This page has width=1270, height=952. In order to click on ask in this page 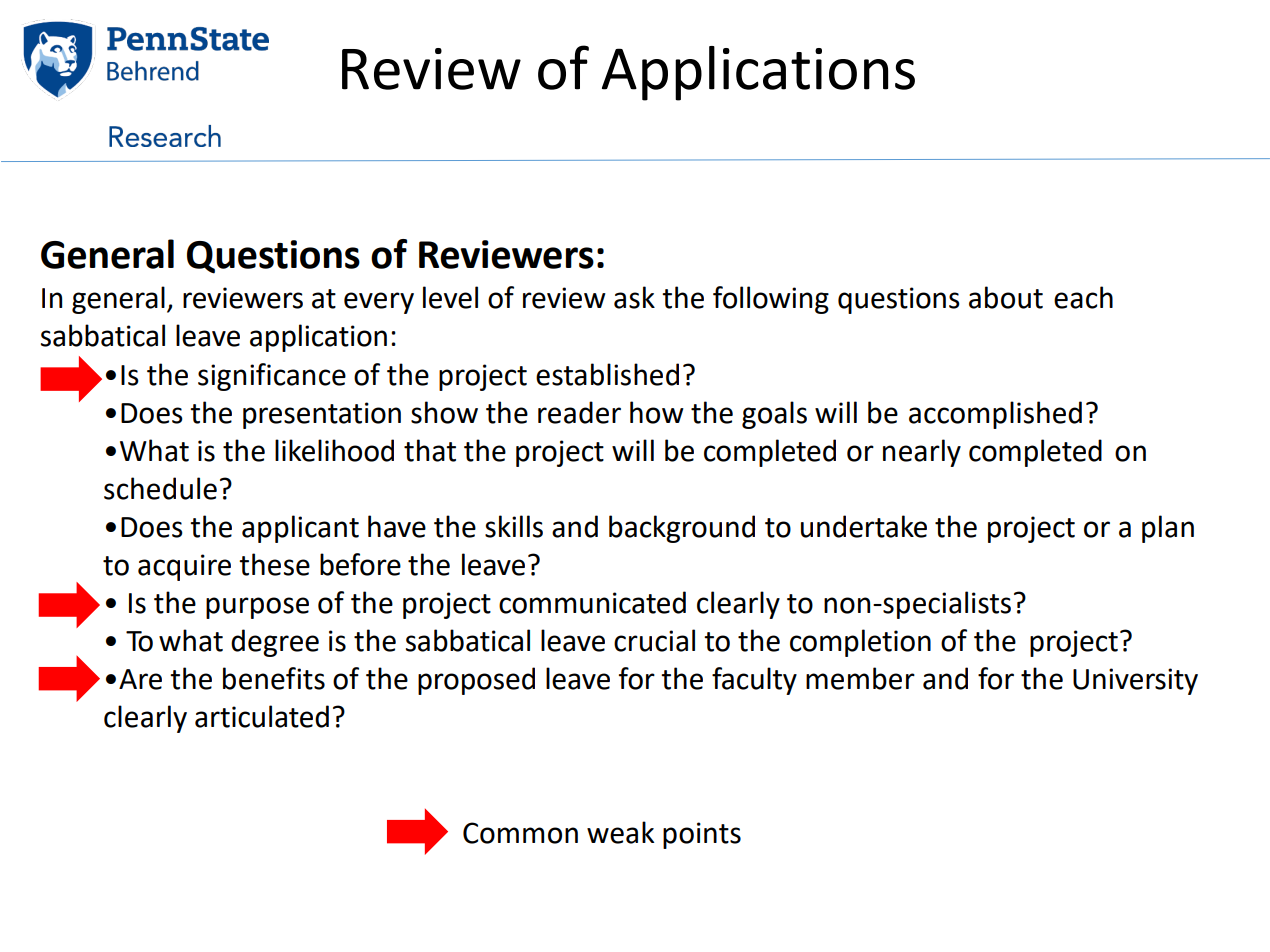, I will do `click(634, 297)`.
